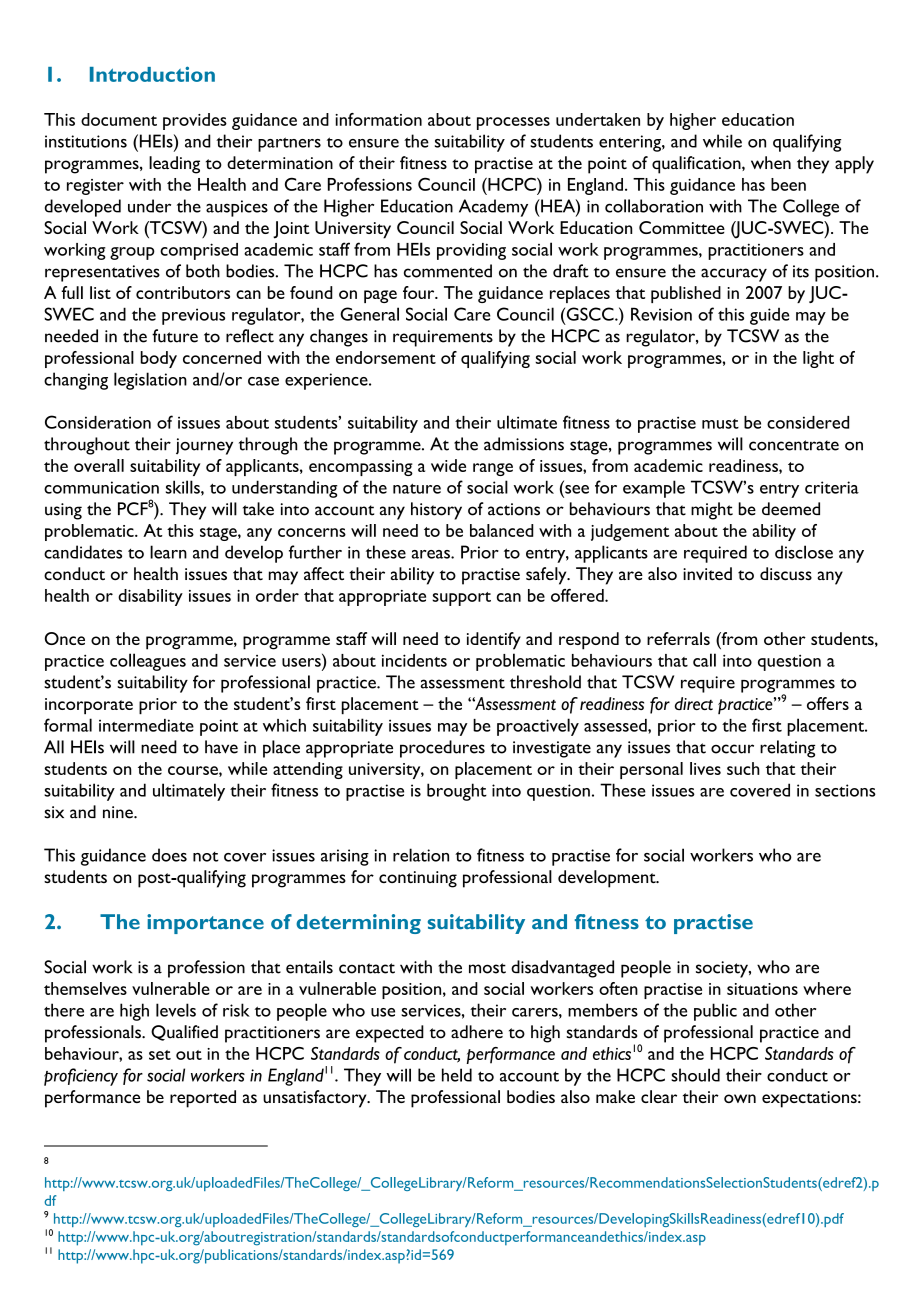 This document has height=1309, width=924. Describe the element at coordinates (771, 162) in the document. I see `when` at that location.
